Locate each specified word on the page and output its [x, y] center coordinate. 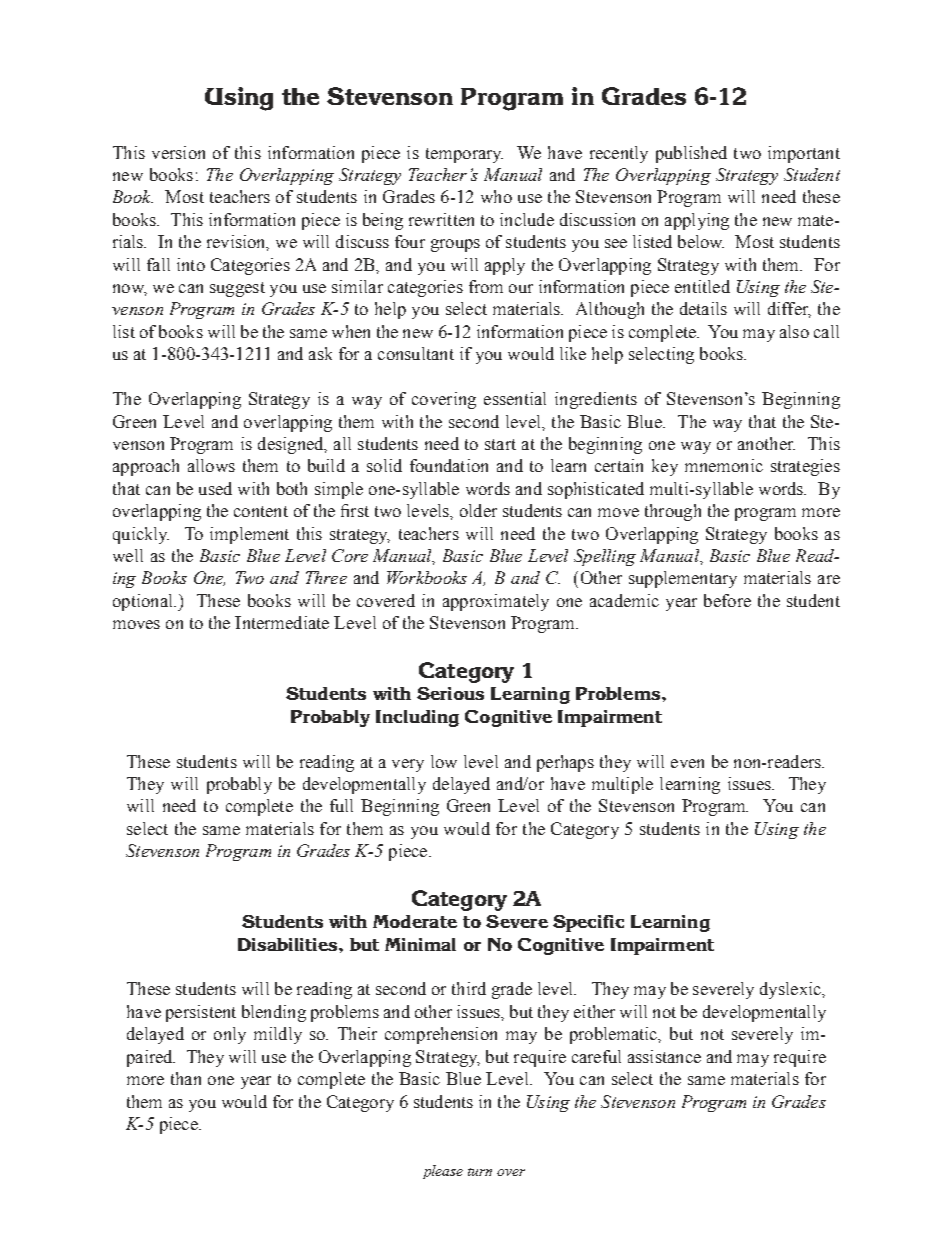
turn [480, 1172]
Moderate [415, 921]
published [691, 154]
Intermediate [282, 622]
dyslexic [791, 990]
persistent [201, 1013]
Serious [450, 693]
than [186, 1078]
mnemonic [724, 465]
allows [211, 465]
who [496, 196]
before [727, 600]
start [500, 444]
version [178, 152]
